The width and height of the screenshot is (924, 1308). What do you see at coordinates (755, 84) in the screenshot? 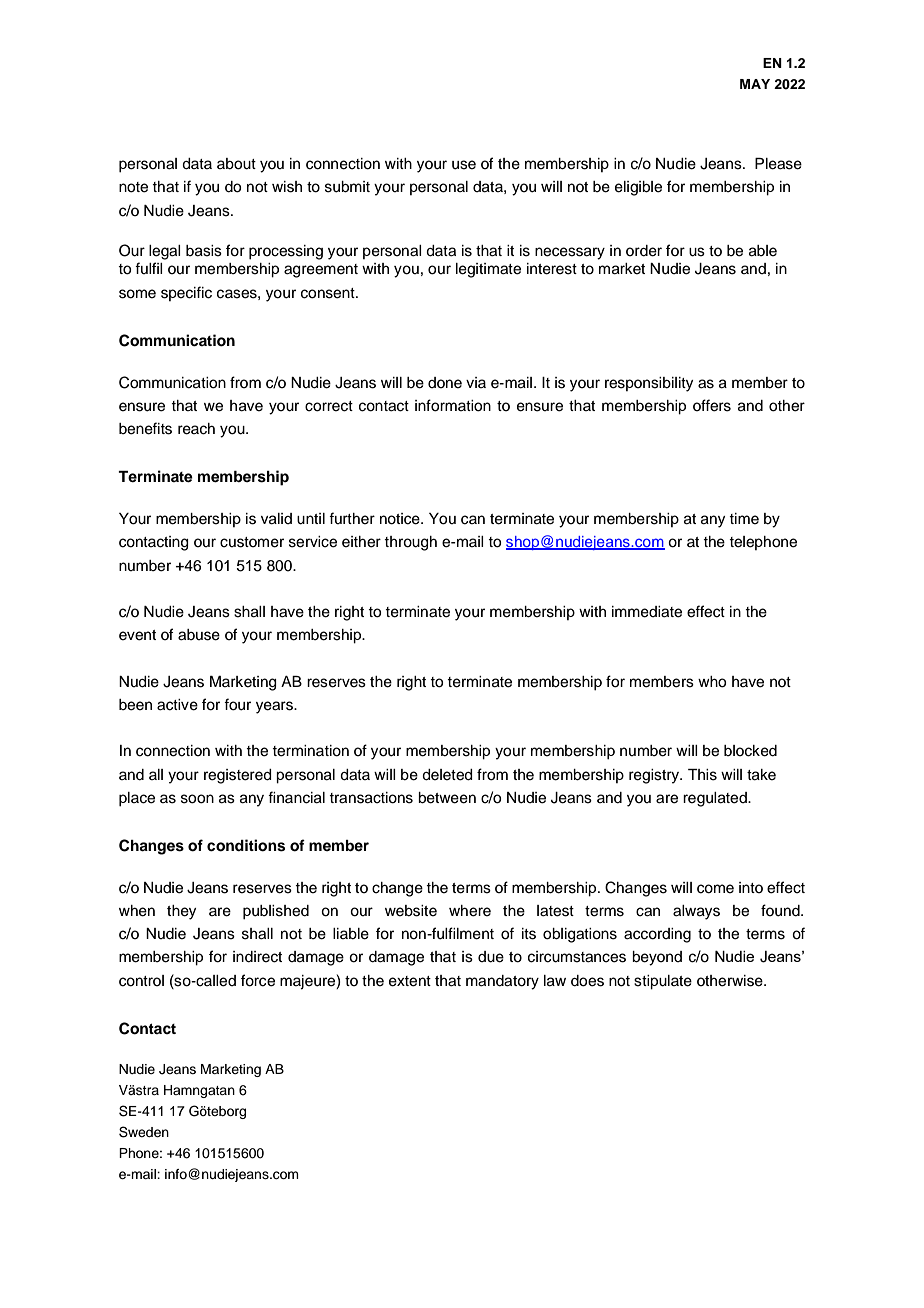
I see `MAY` at bounding box center [755, 84].
